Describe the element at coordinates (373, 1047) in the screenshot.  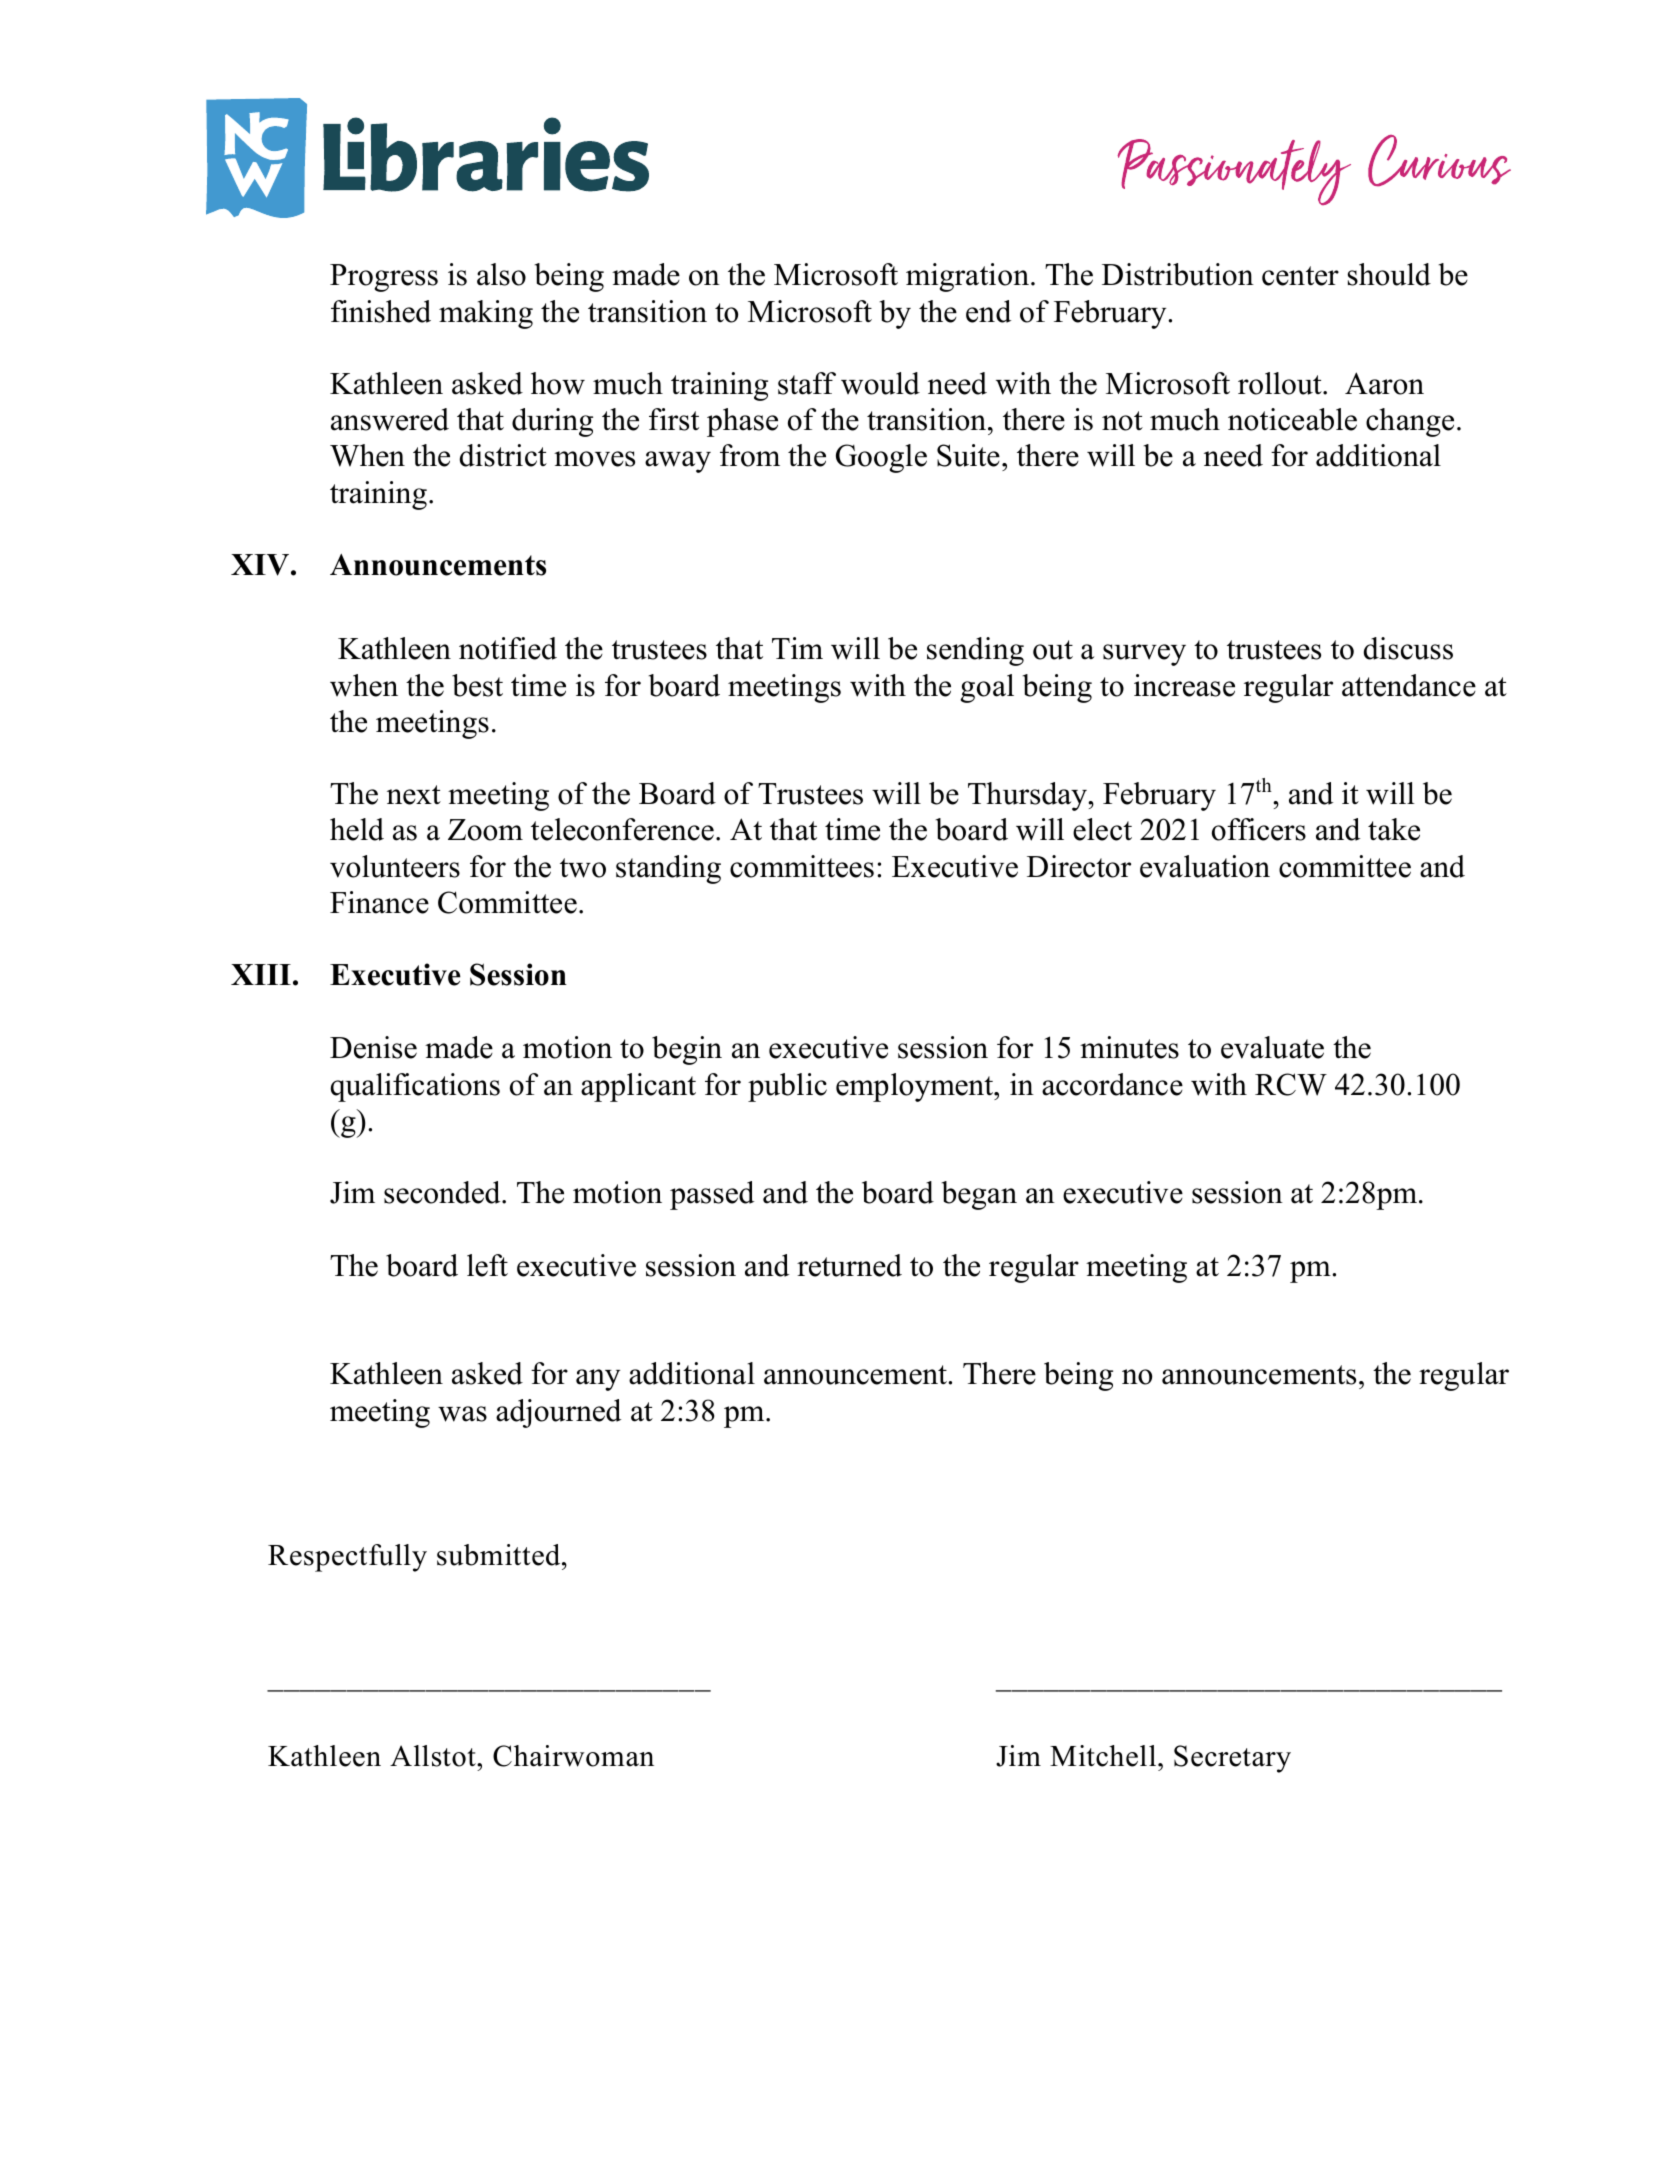
I see `Denise` at that location.
